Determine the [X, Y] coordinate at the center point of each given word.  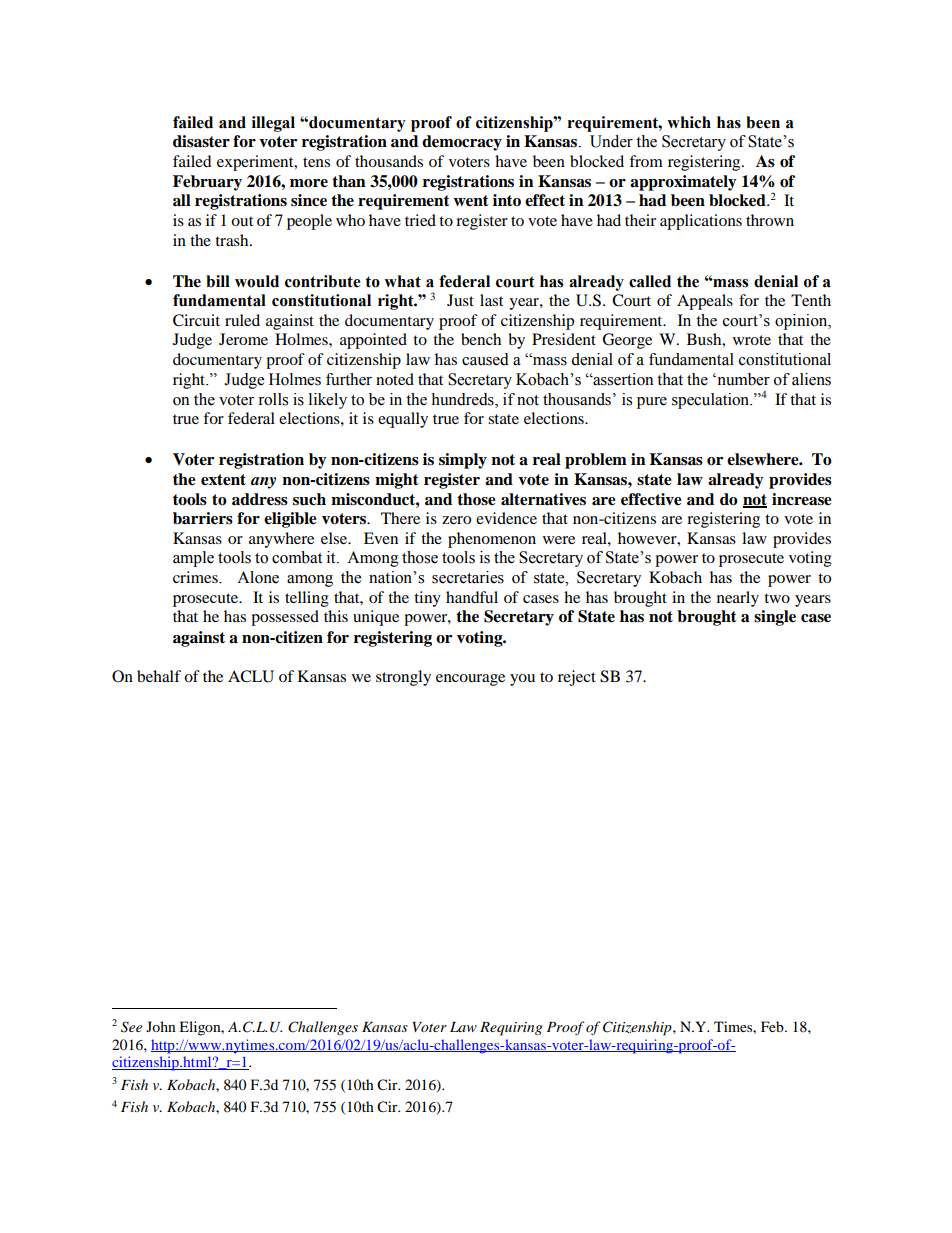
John [161, 1026]
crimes [196, 577]
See [131, 1027]
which [689, 122]
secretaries [468, 577]
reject [577, 678]
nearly [738, 599]
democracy [462, 143]
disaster [201, 141]
